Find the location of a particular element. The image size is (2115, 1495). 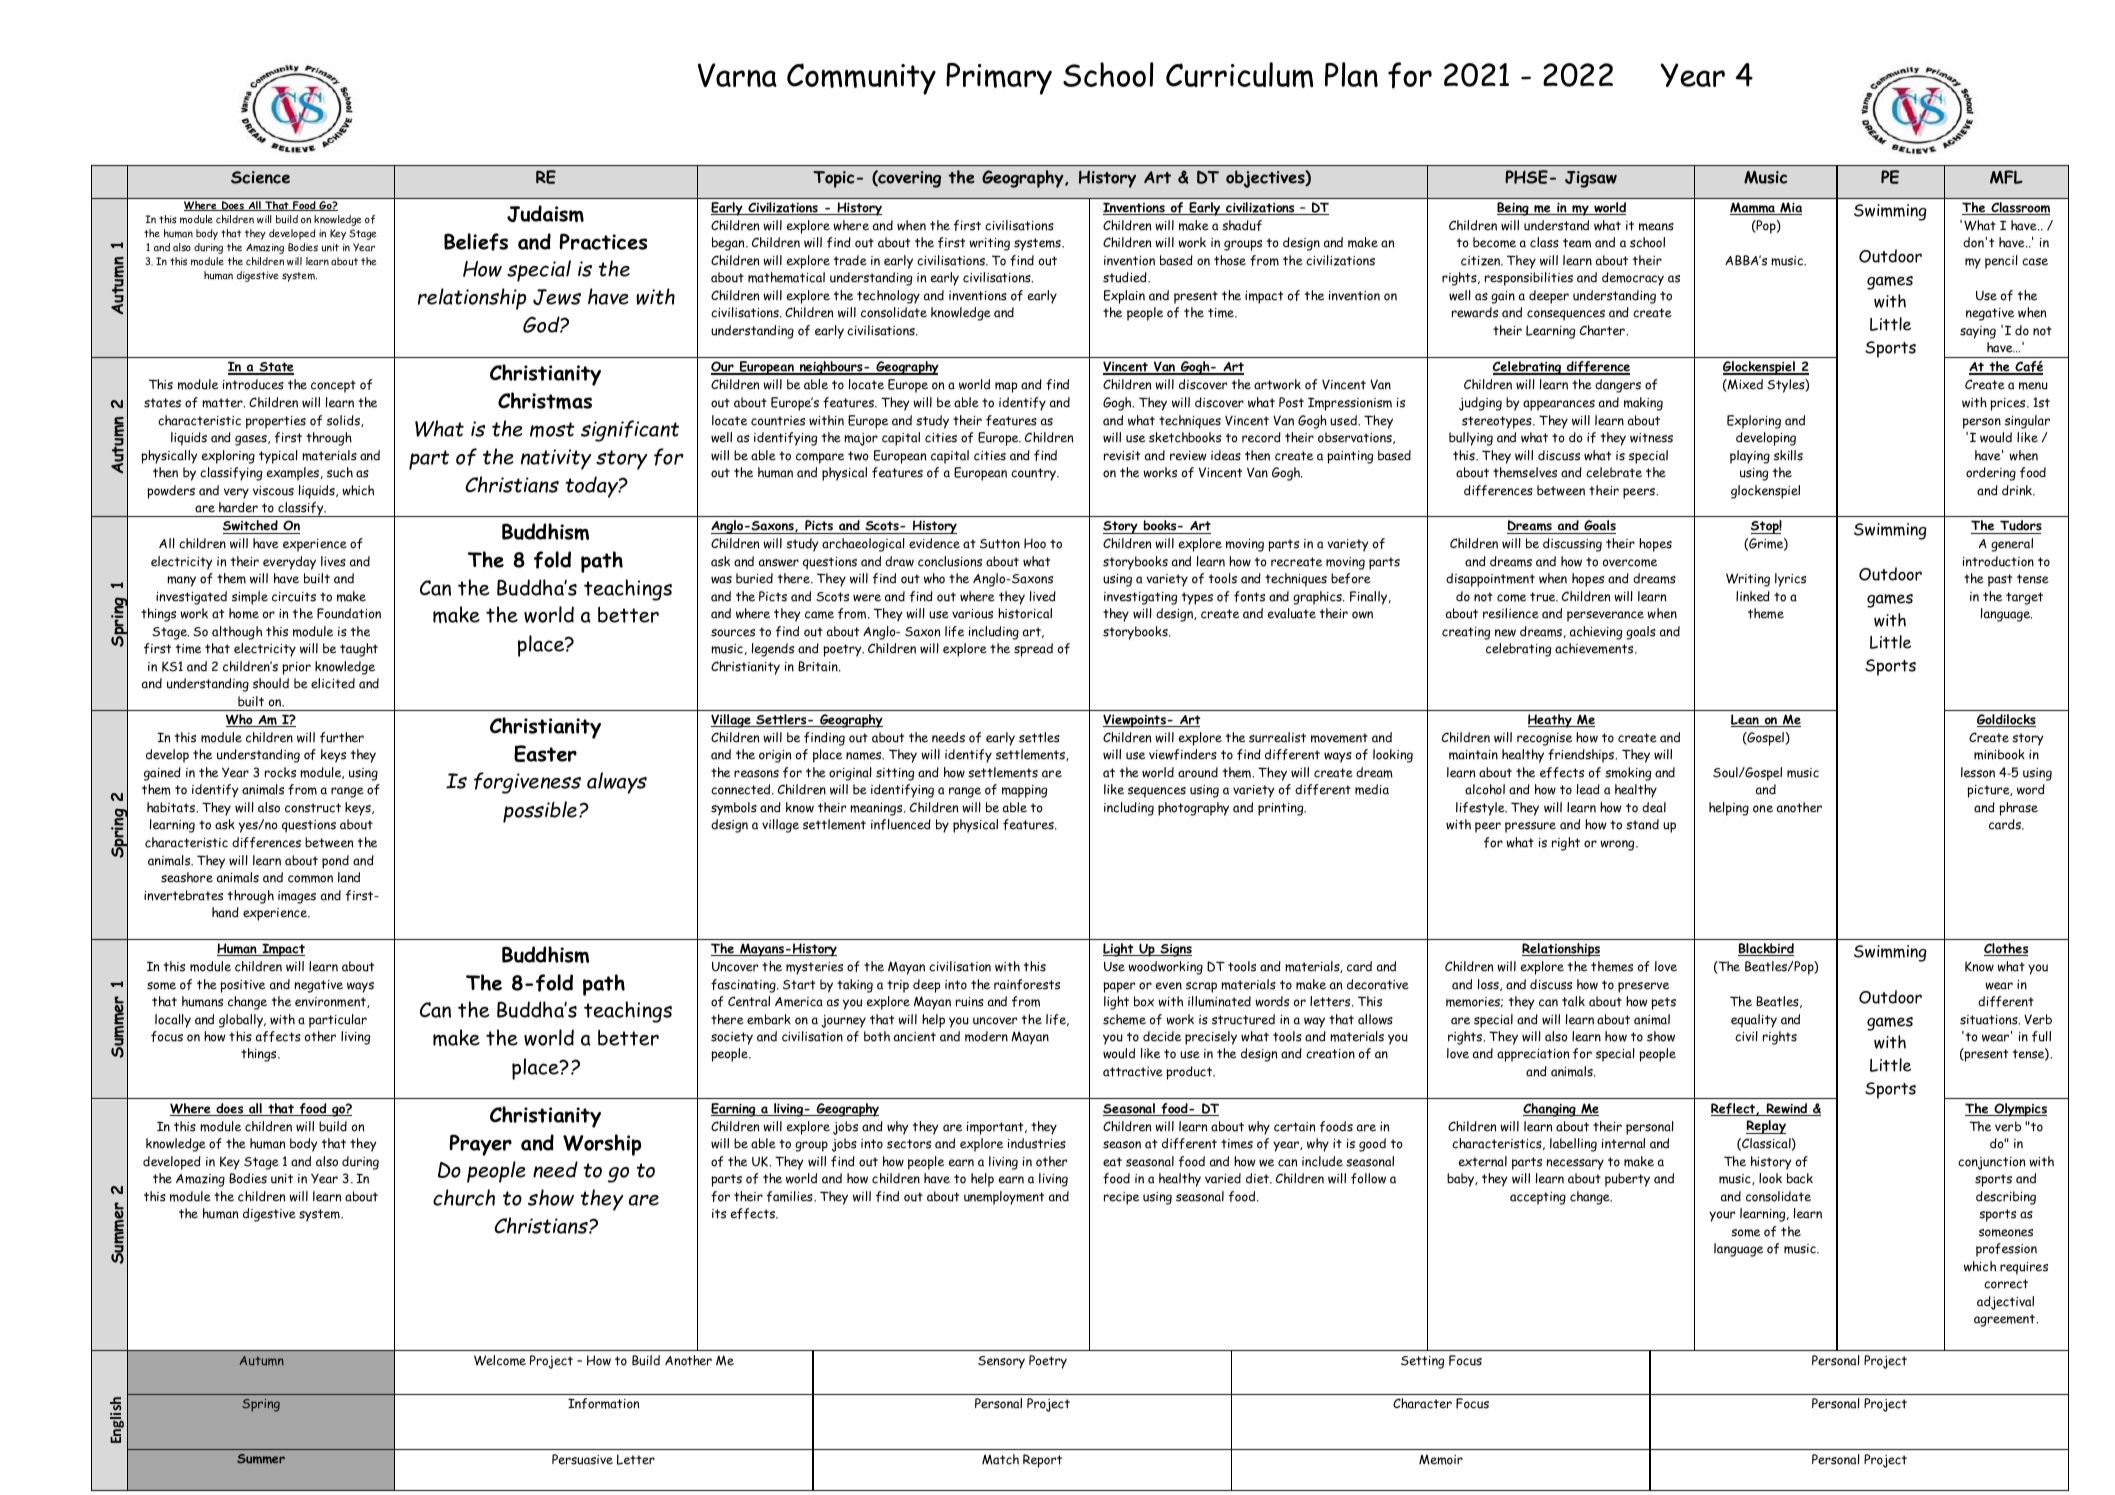

Signs is located at coordinates (1175, 950).
